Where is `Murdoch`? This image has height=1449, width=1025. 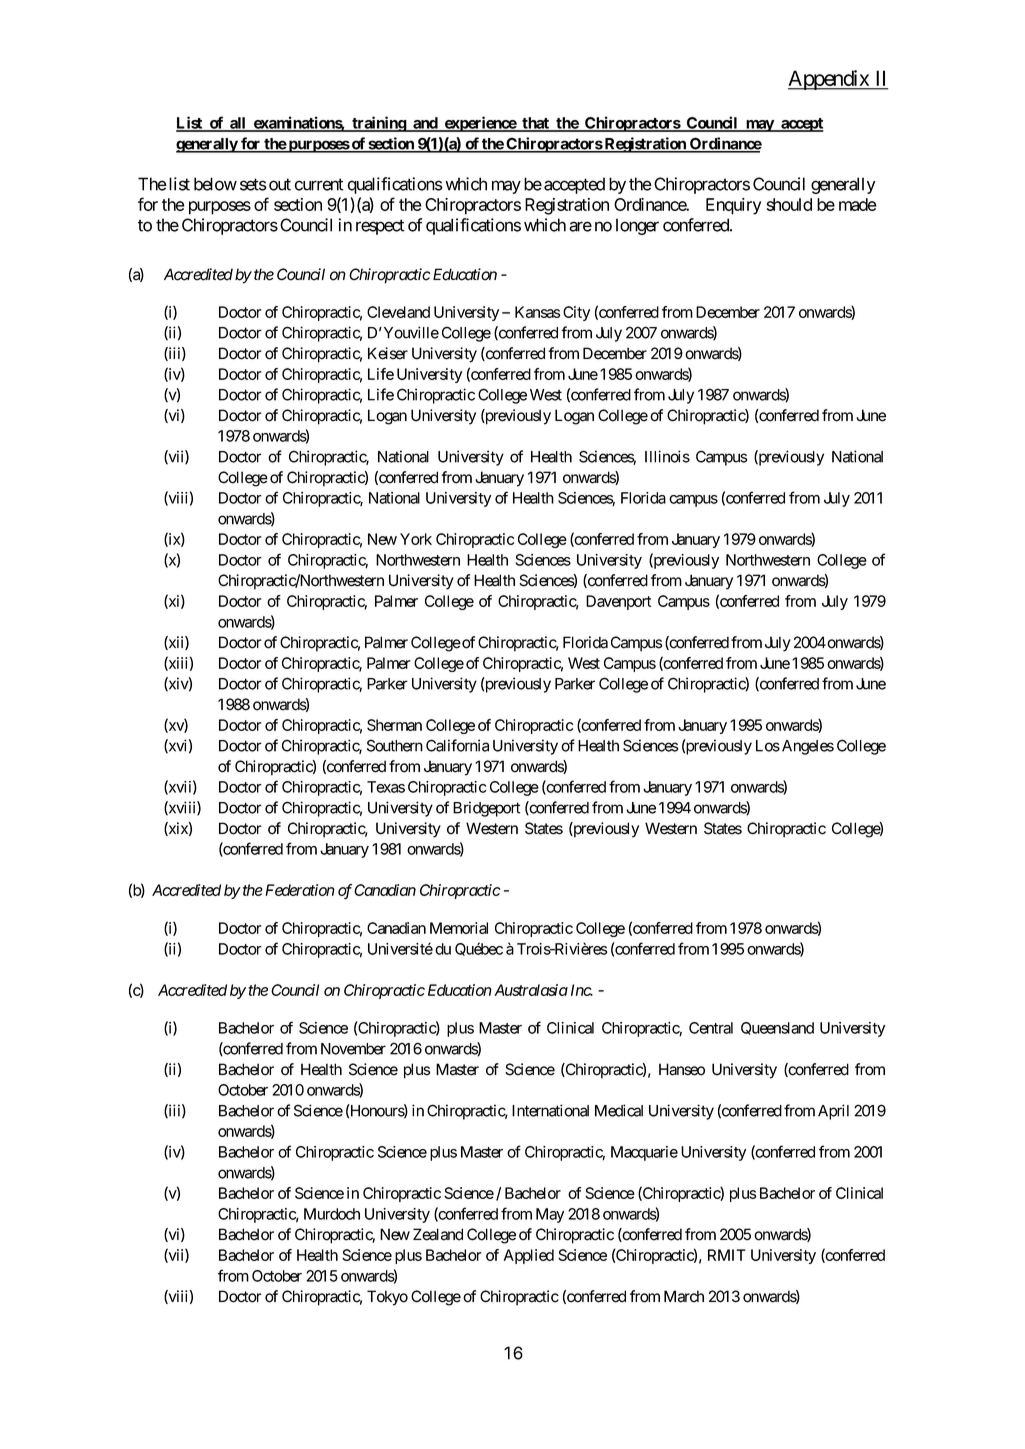
Murdoch is located at coordinates (332, 1214).
